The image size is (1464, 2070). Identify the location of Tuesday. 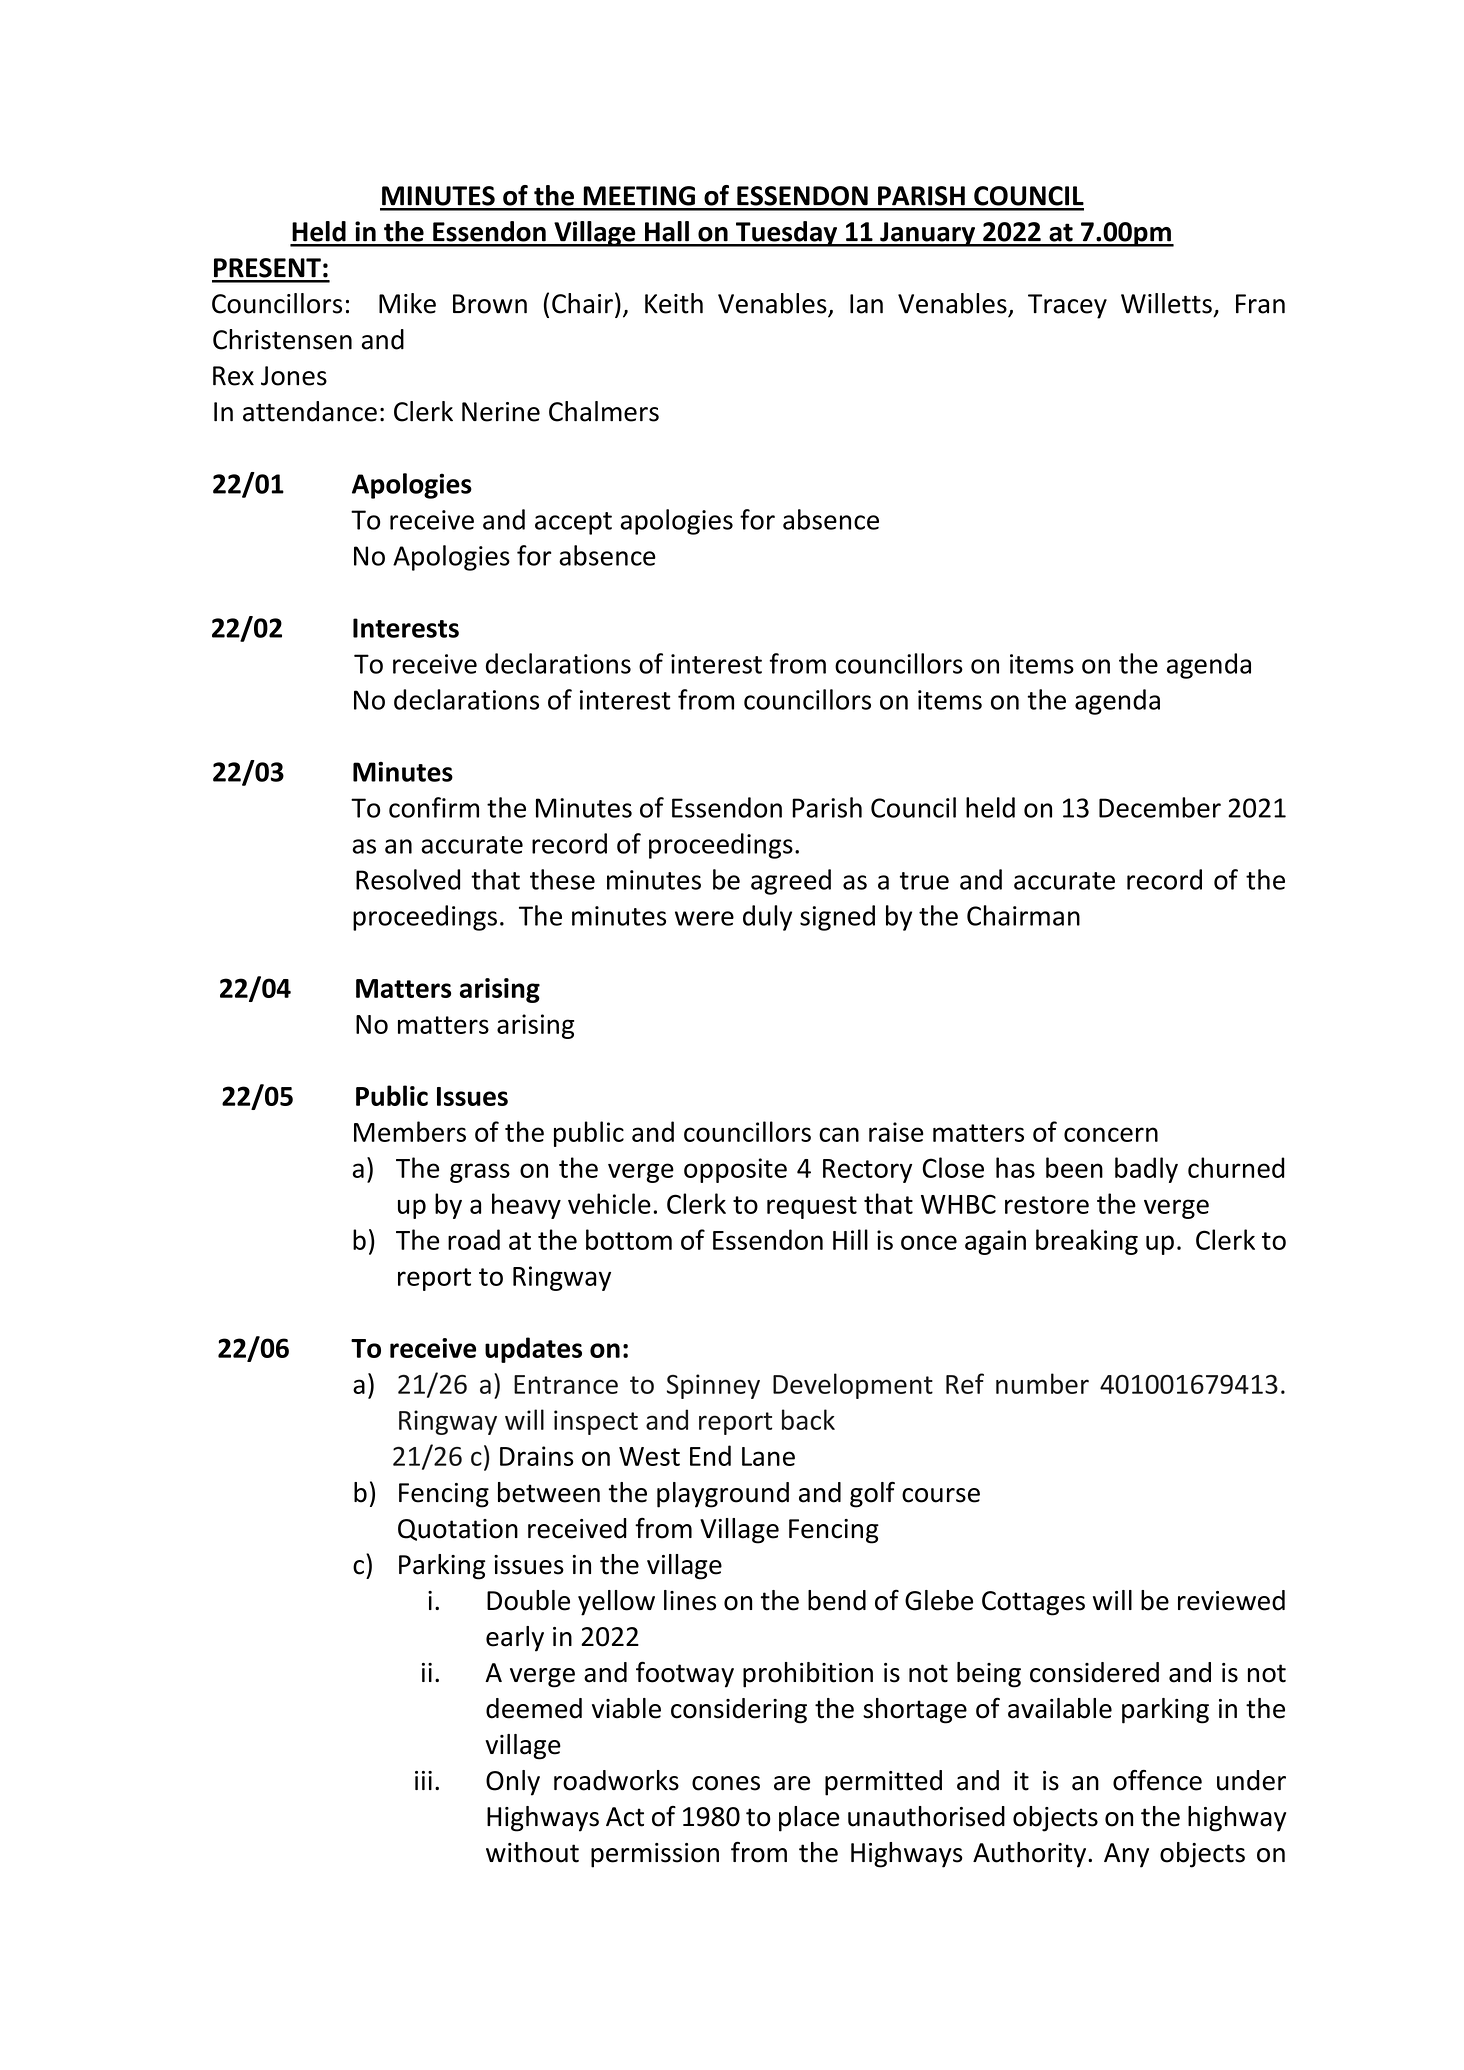
(787, 234).
